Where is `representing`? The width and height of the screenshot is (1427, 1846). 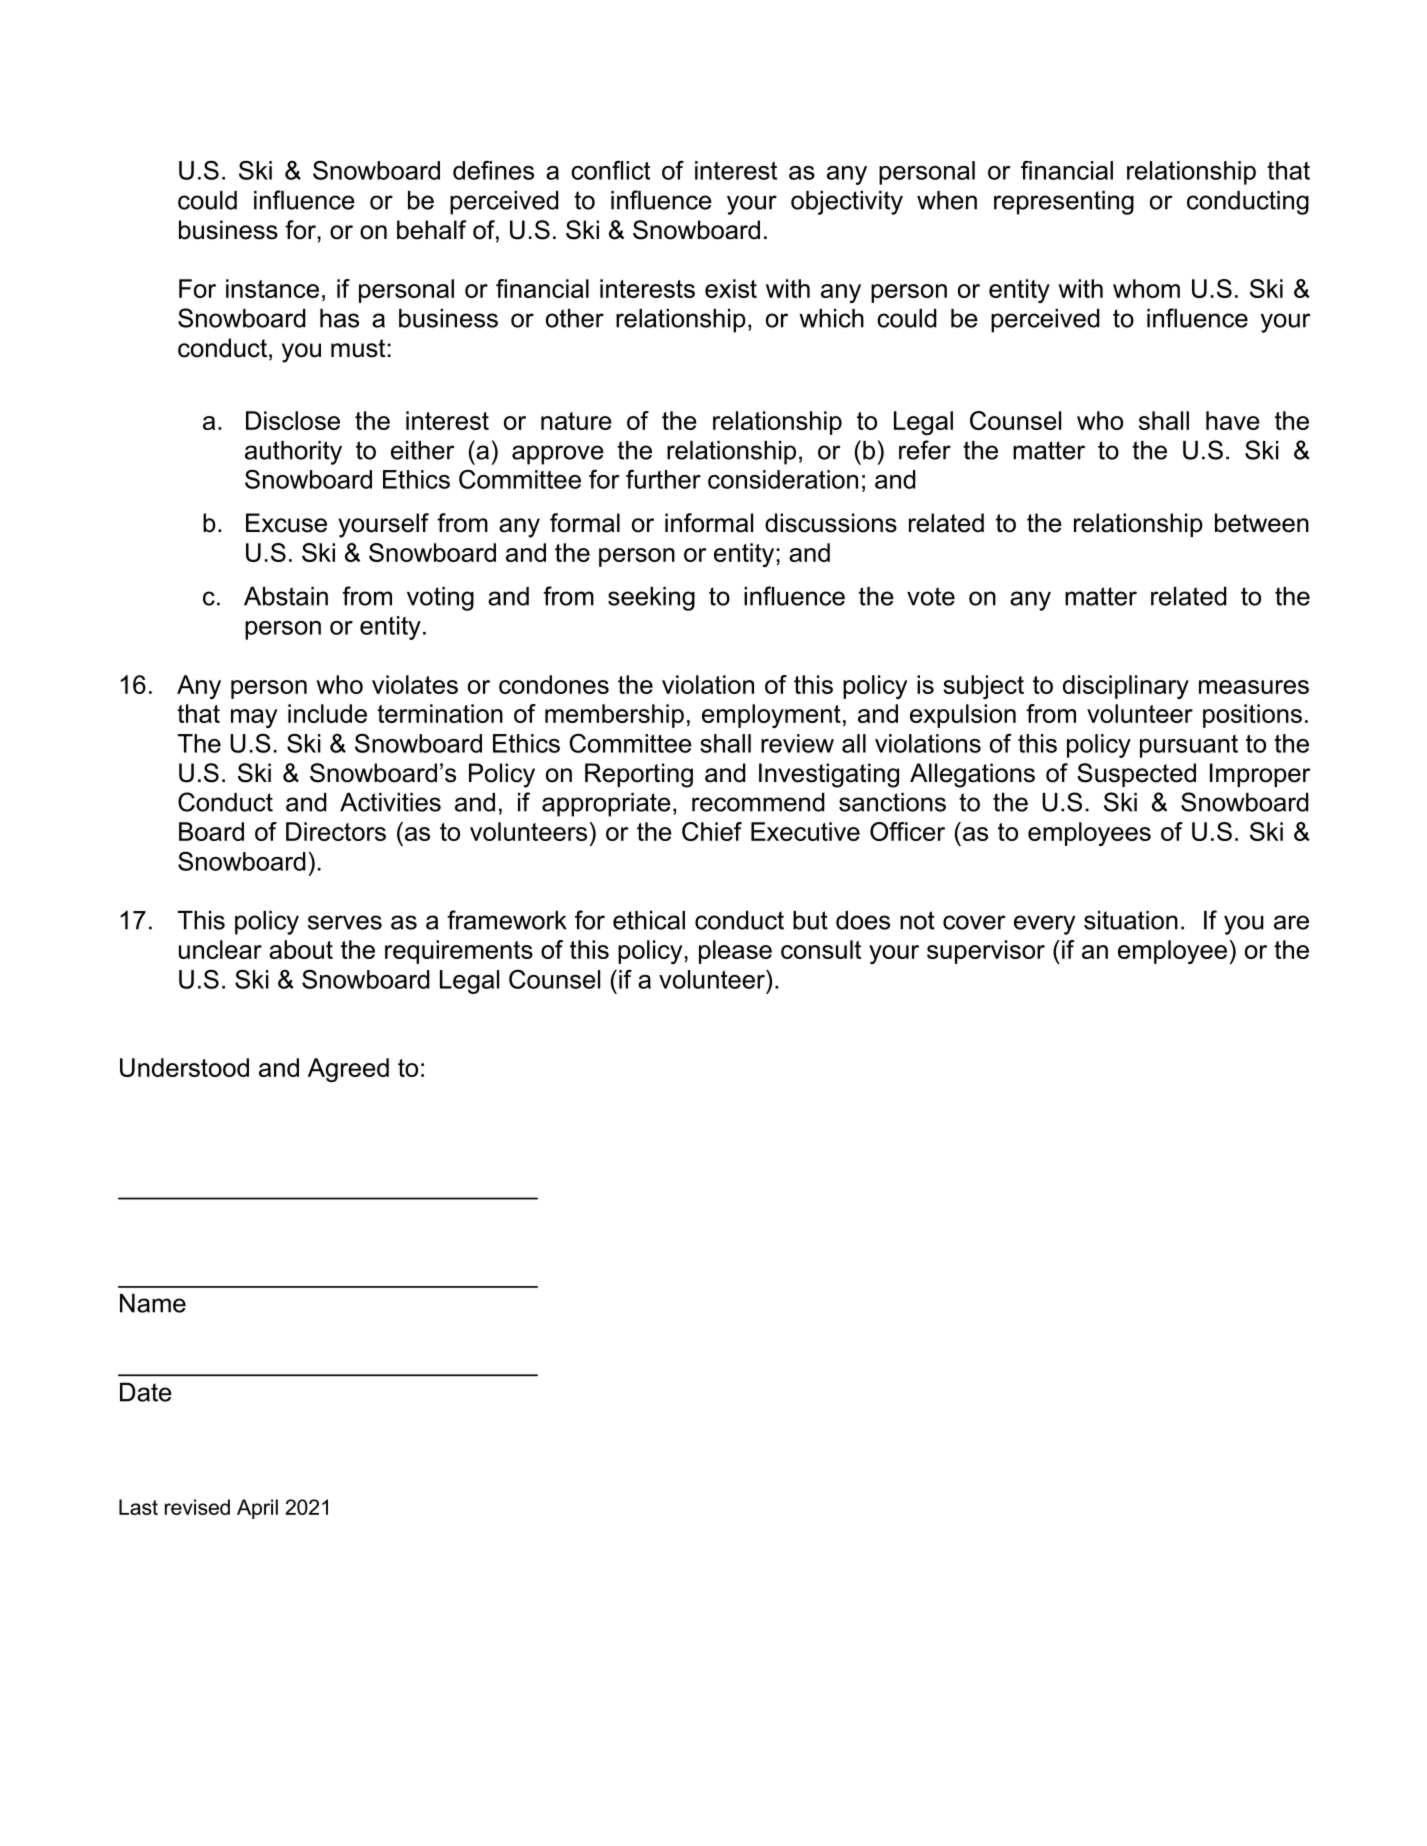 representing is located at coordinates (1064, 203).
